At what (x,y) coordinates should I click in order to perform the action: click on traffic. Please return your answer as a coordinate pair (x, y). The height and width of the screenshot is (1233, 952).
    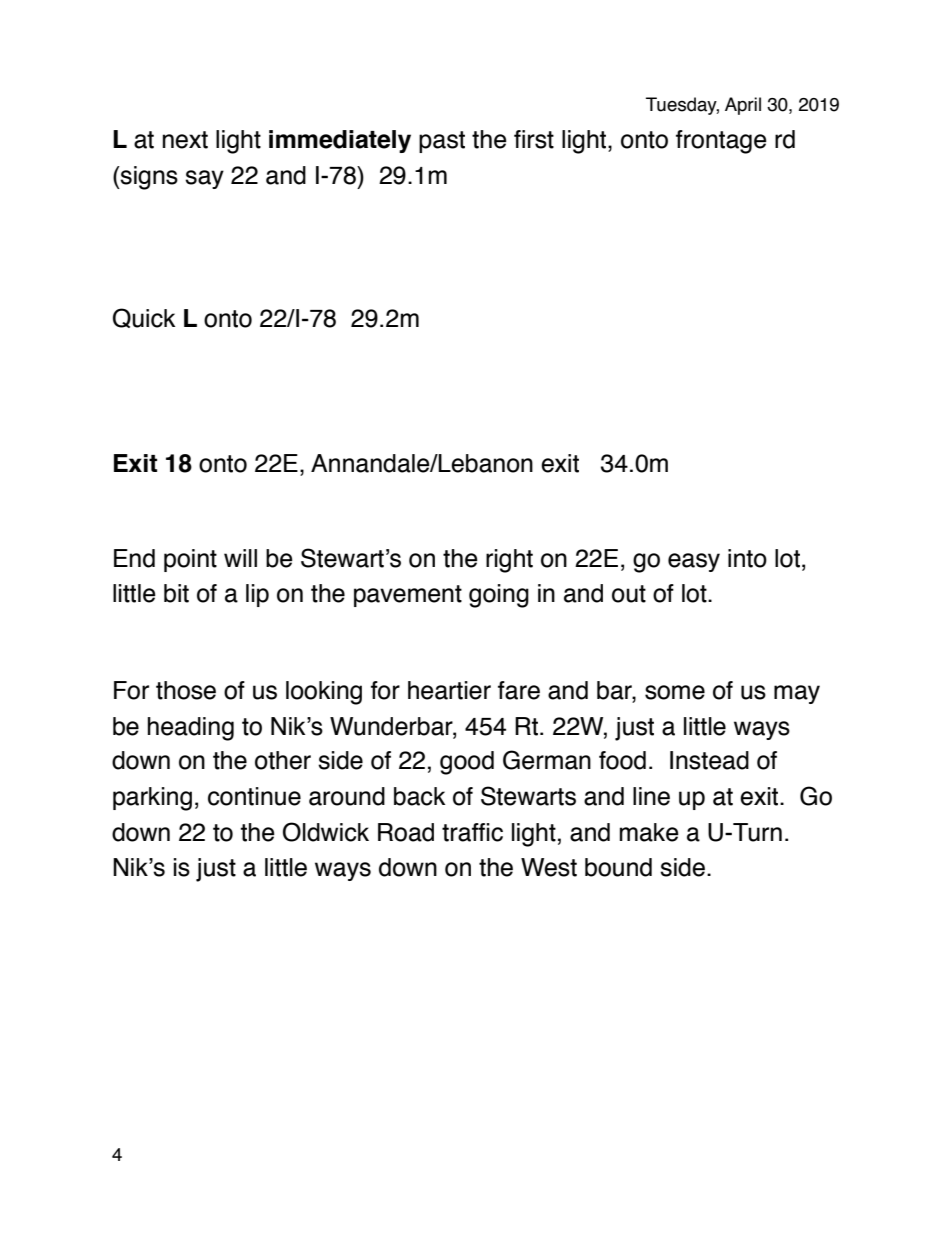
    Looking at the image, I should click on (472, 832).
